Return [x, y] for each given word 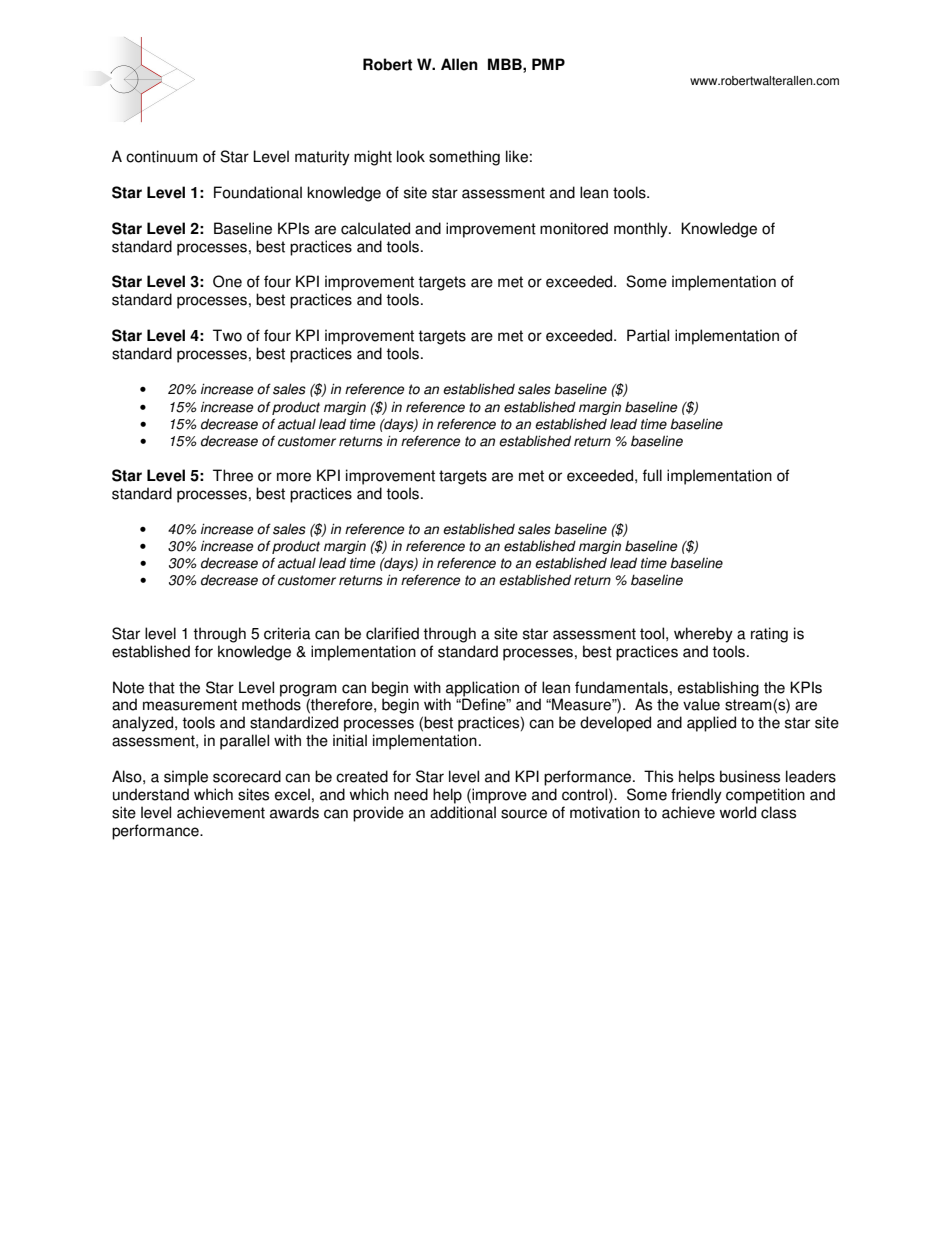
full [652, 475]
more [294, 477]
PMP [548, 64]
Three [233, 475]
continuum [162, 156]
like [517, 156]
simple [186, 778]
